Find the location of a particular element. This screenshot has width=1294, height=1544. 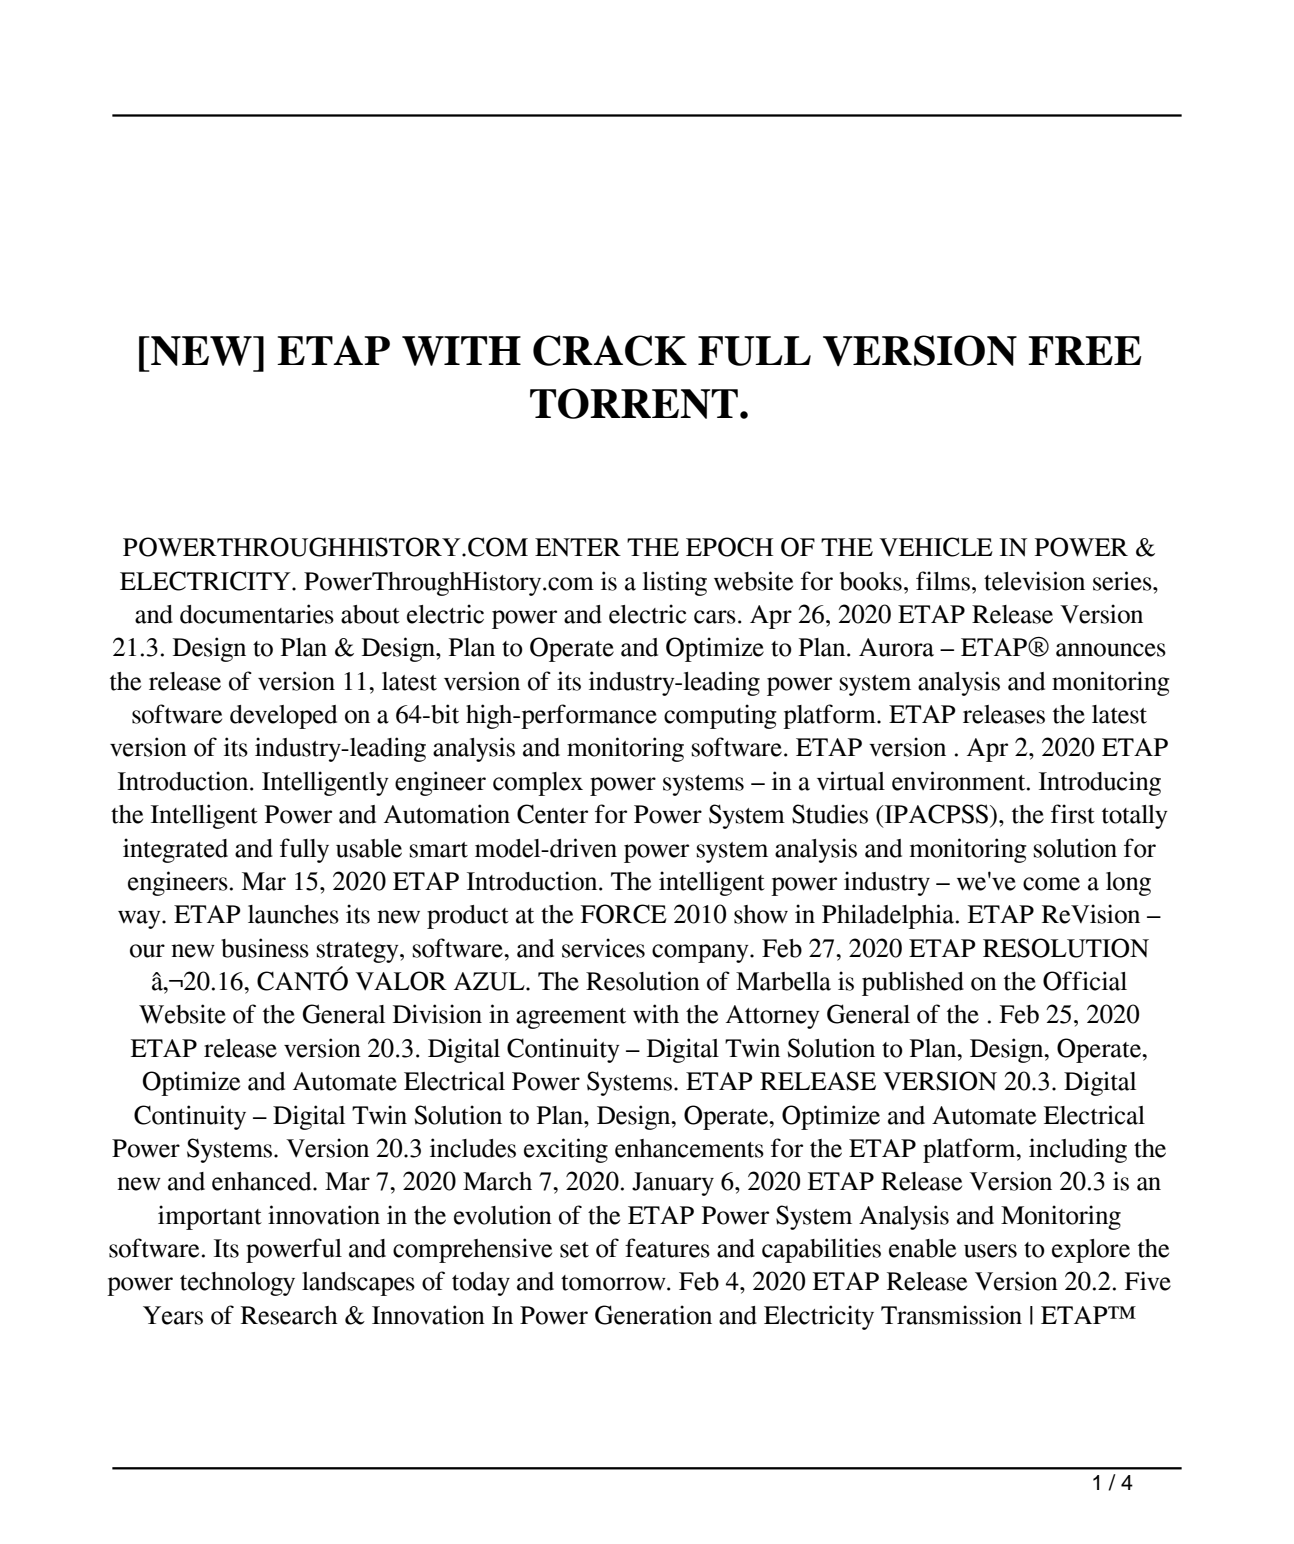

documentaries is located at coordinates (257, 614).
